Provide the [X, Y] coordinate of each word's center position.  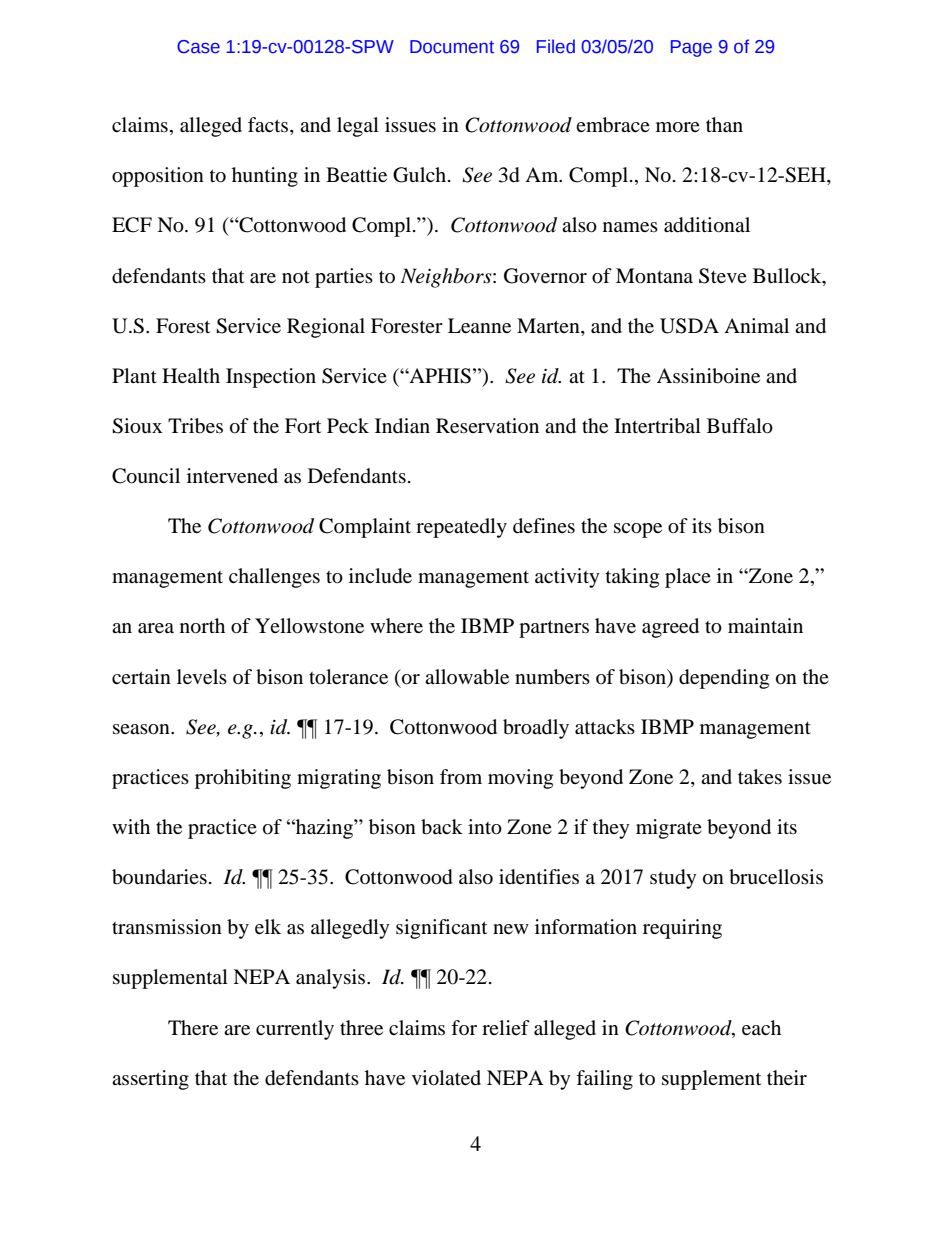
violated [446, 1078]
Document [452, 47]
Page [691, 48]
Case [198, 47]
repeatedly [461, 528]
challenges [274, 578]
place [688, 578]
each [761, 1027]
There [193, 1027]
